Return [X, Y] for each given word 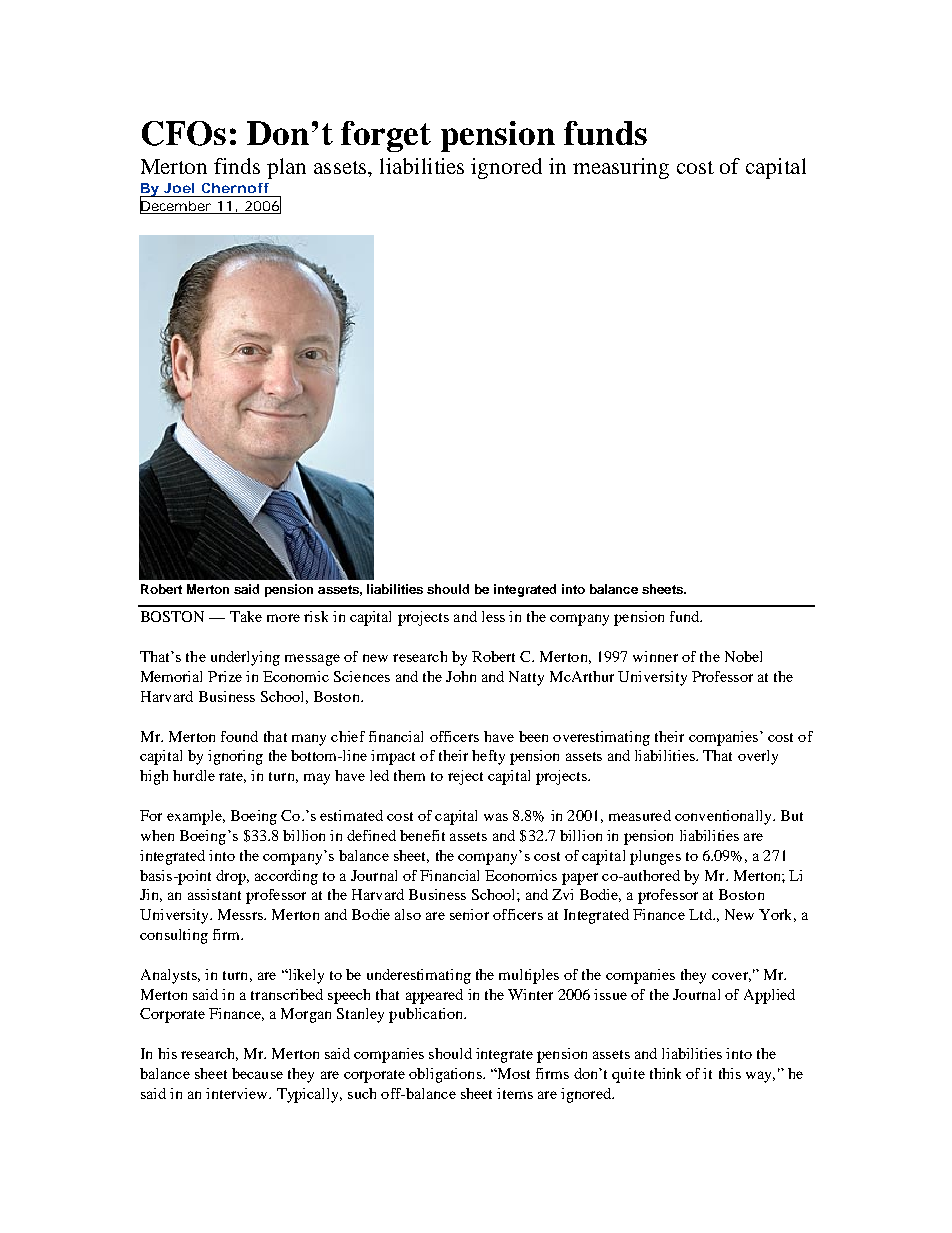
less [493, 616]
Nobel [743, 656]
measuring [621, 168]
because [257, 1073]
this [730, 1073]
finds [237, 166]
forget [386, 136]
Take [246, 616]
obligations [446, 1075]
